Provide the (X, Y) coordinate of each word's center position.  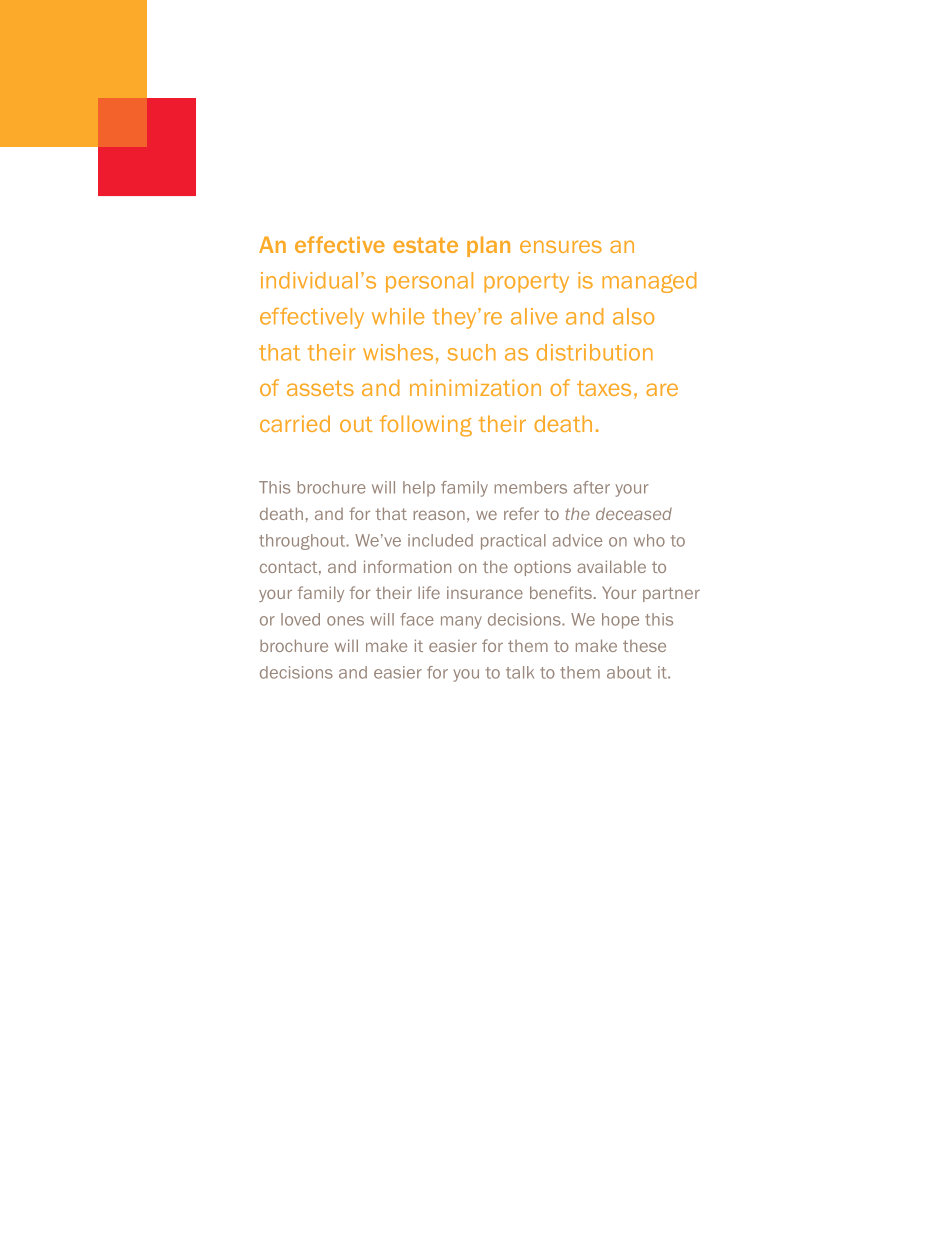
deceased (634, 513)
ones (345, 621)
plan (488, 246)
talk (520, 672)
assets (320, 388)
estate (425, 245)
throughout (303, 542)
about (629, 672)
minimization (475, 387)
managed (649, 282)
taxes (604, 388)
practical (513, 542)
